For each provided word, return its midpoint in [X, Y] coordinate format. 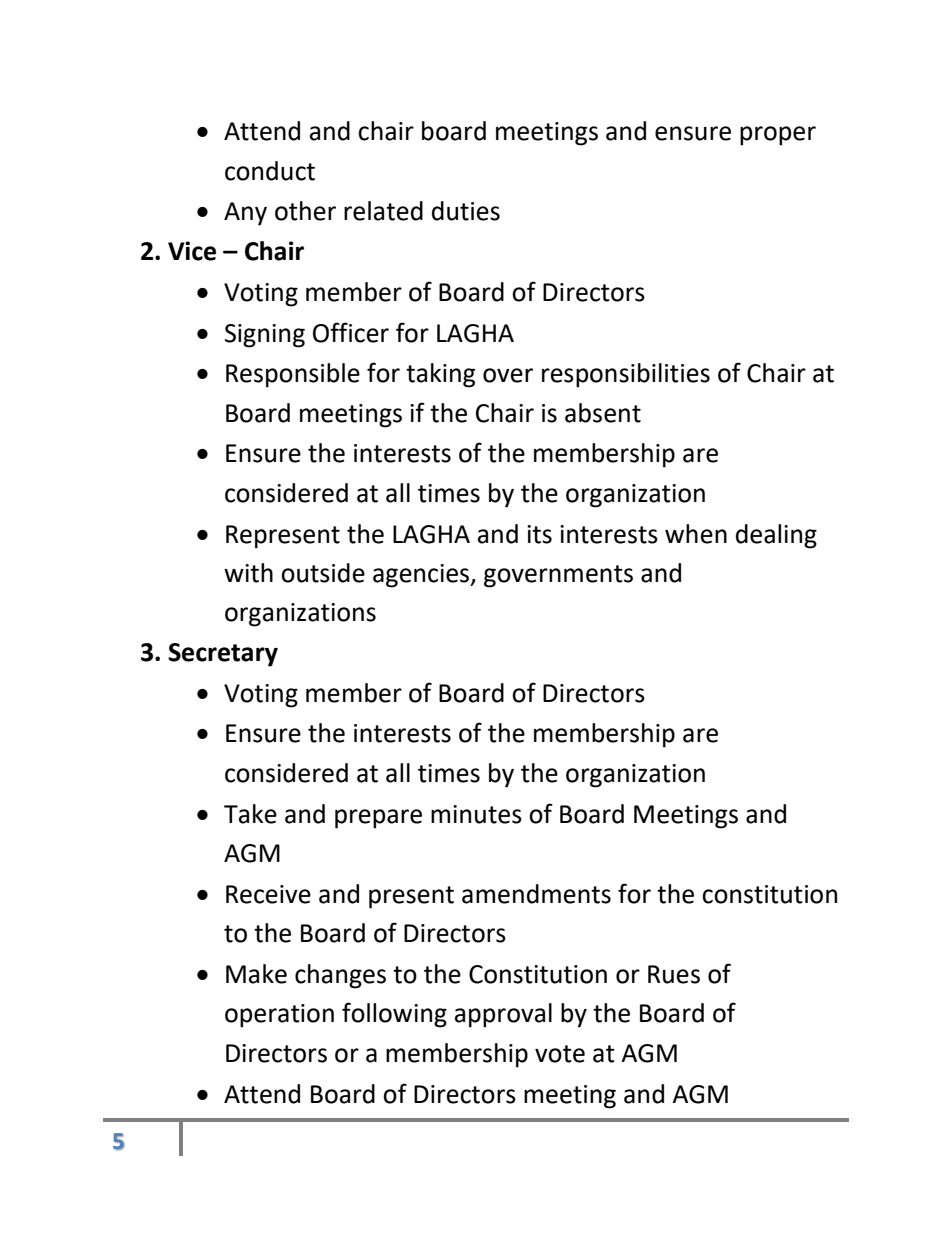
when [696, 534]
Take [250, 814]
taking [440, 375]
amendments [536, 894]
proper [778, 136]
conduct [270, 171]
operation [279, 1016]
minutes [476, 814]
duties [466, 211]
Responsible [293, 375]
